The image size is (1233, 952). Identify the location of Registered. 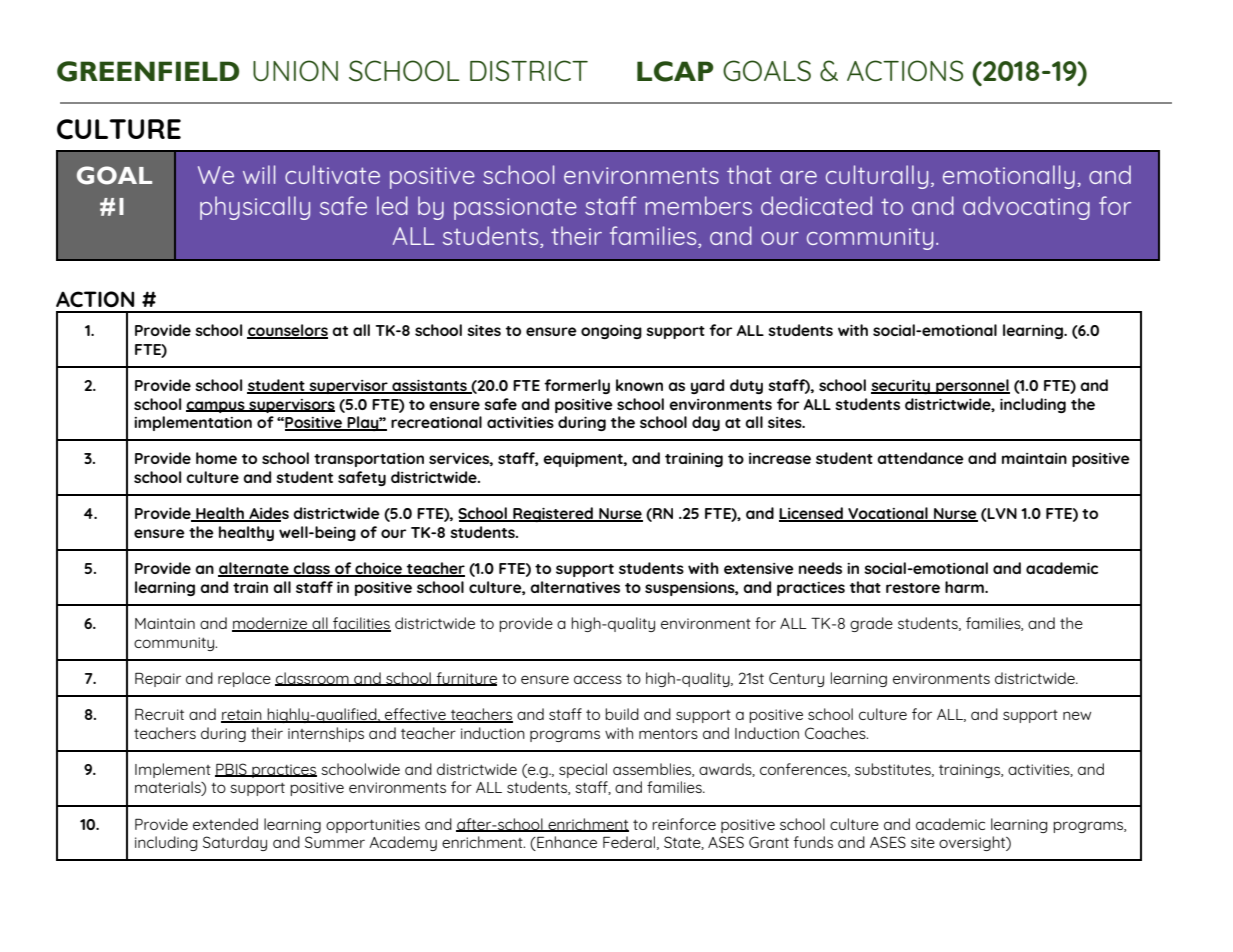
(553, 514).
